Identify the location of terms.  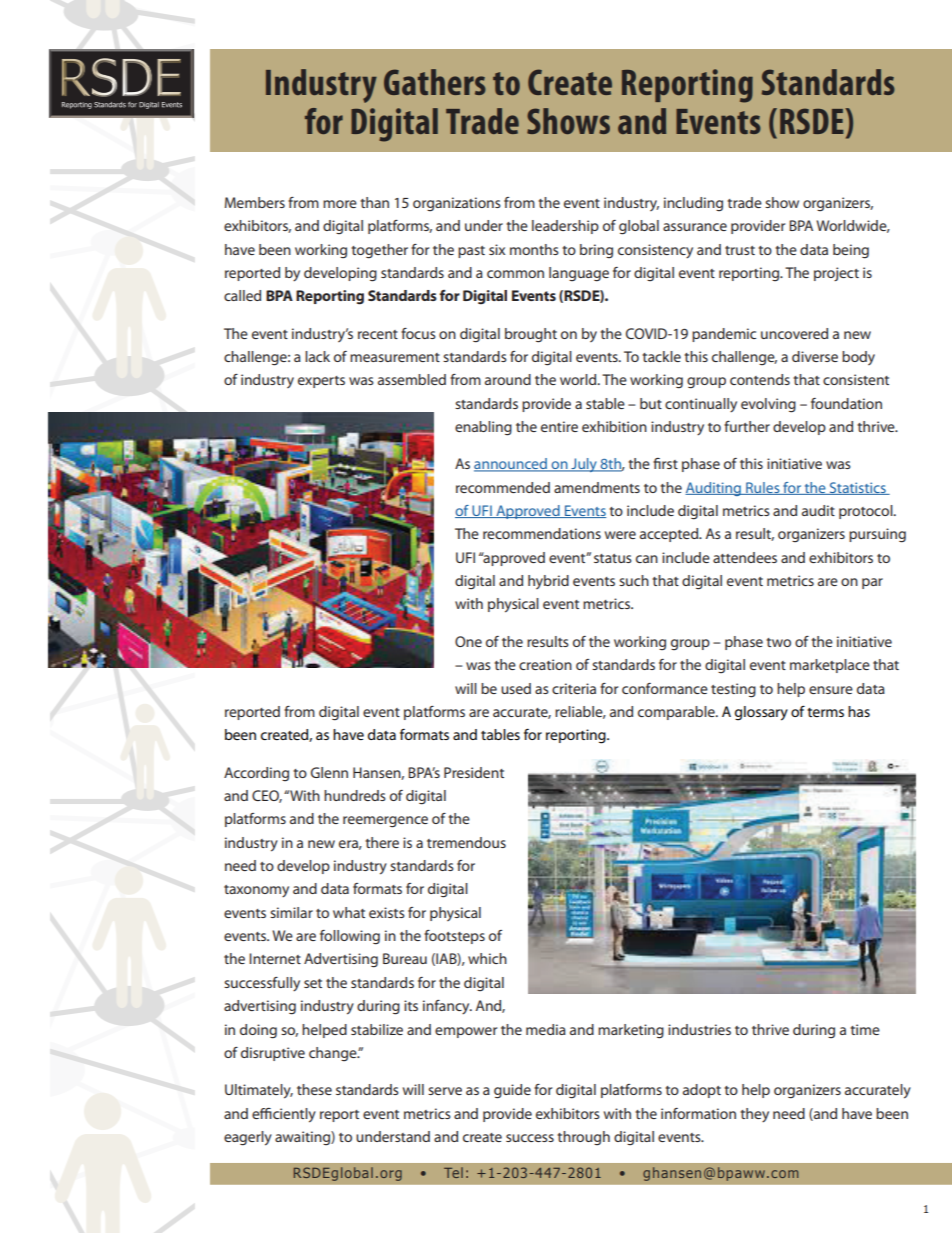
(825, 712).
